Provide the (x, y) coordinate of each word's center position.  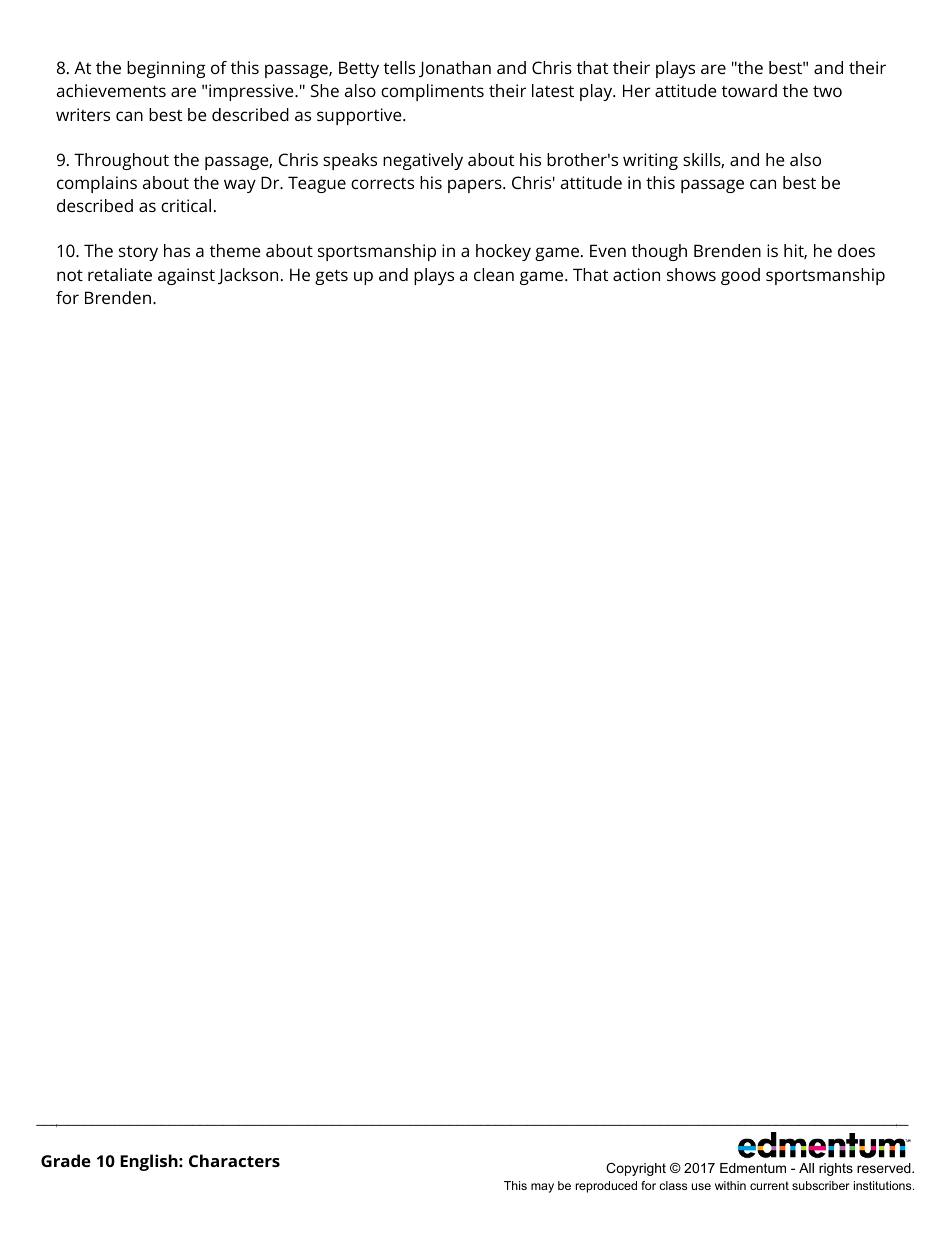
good (740, 276)
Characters (234, 1160)
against (186, 276)
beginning (166, 69)
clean (494, 274)
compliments (432, 92)
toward (749, 90)
